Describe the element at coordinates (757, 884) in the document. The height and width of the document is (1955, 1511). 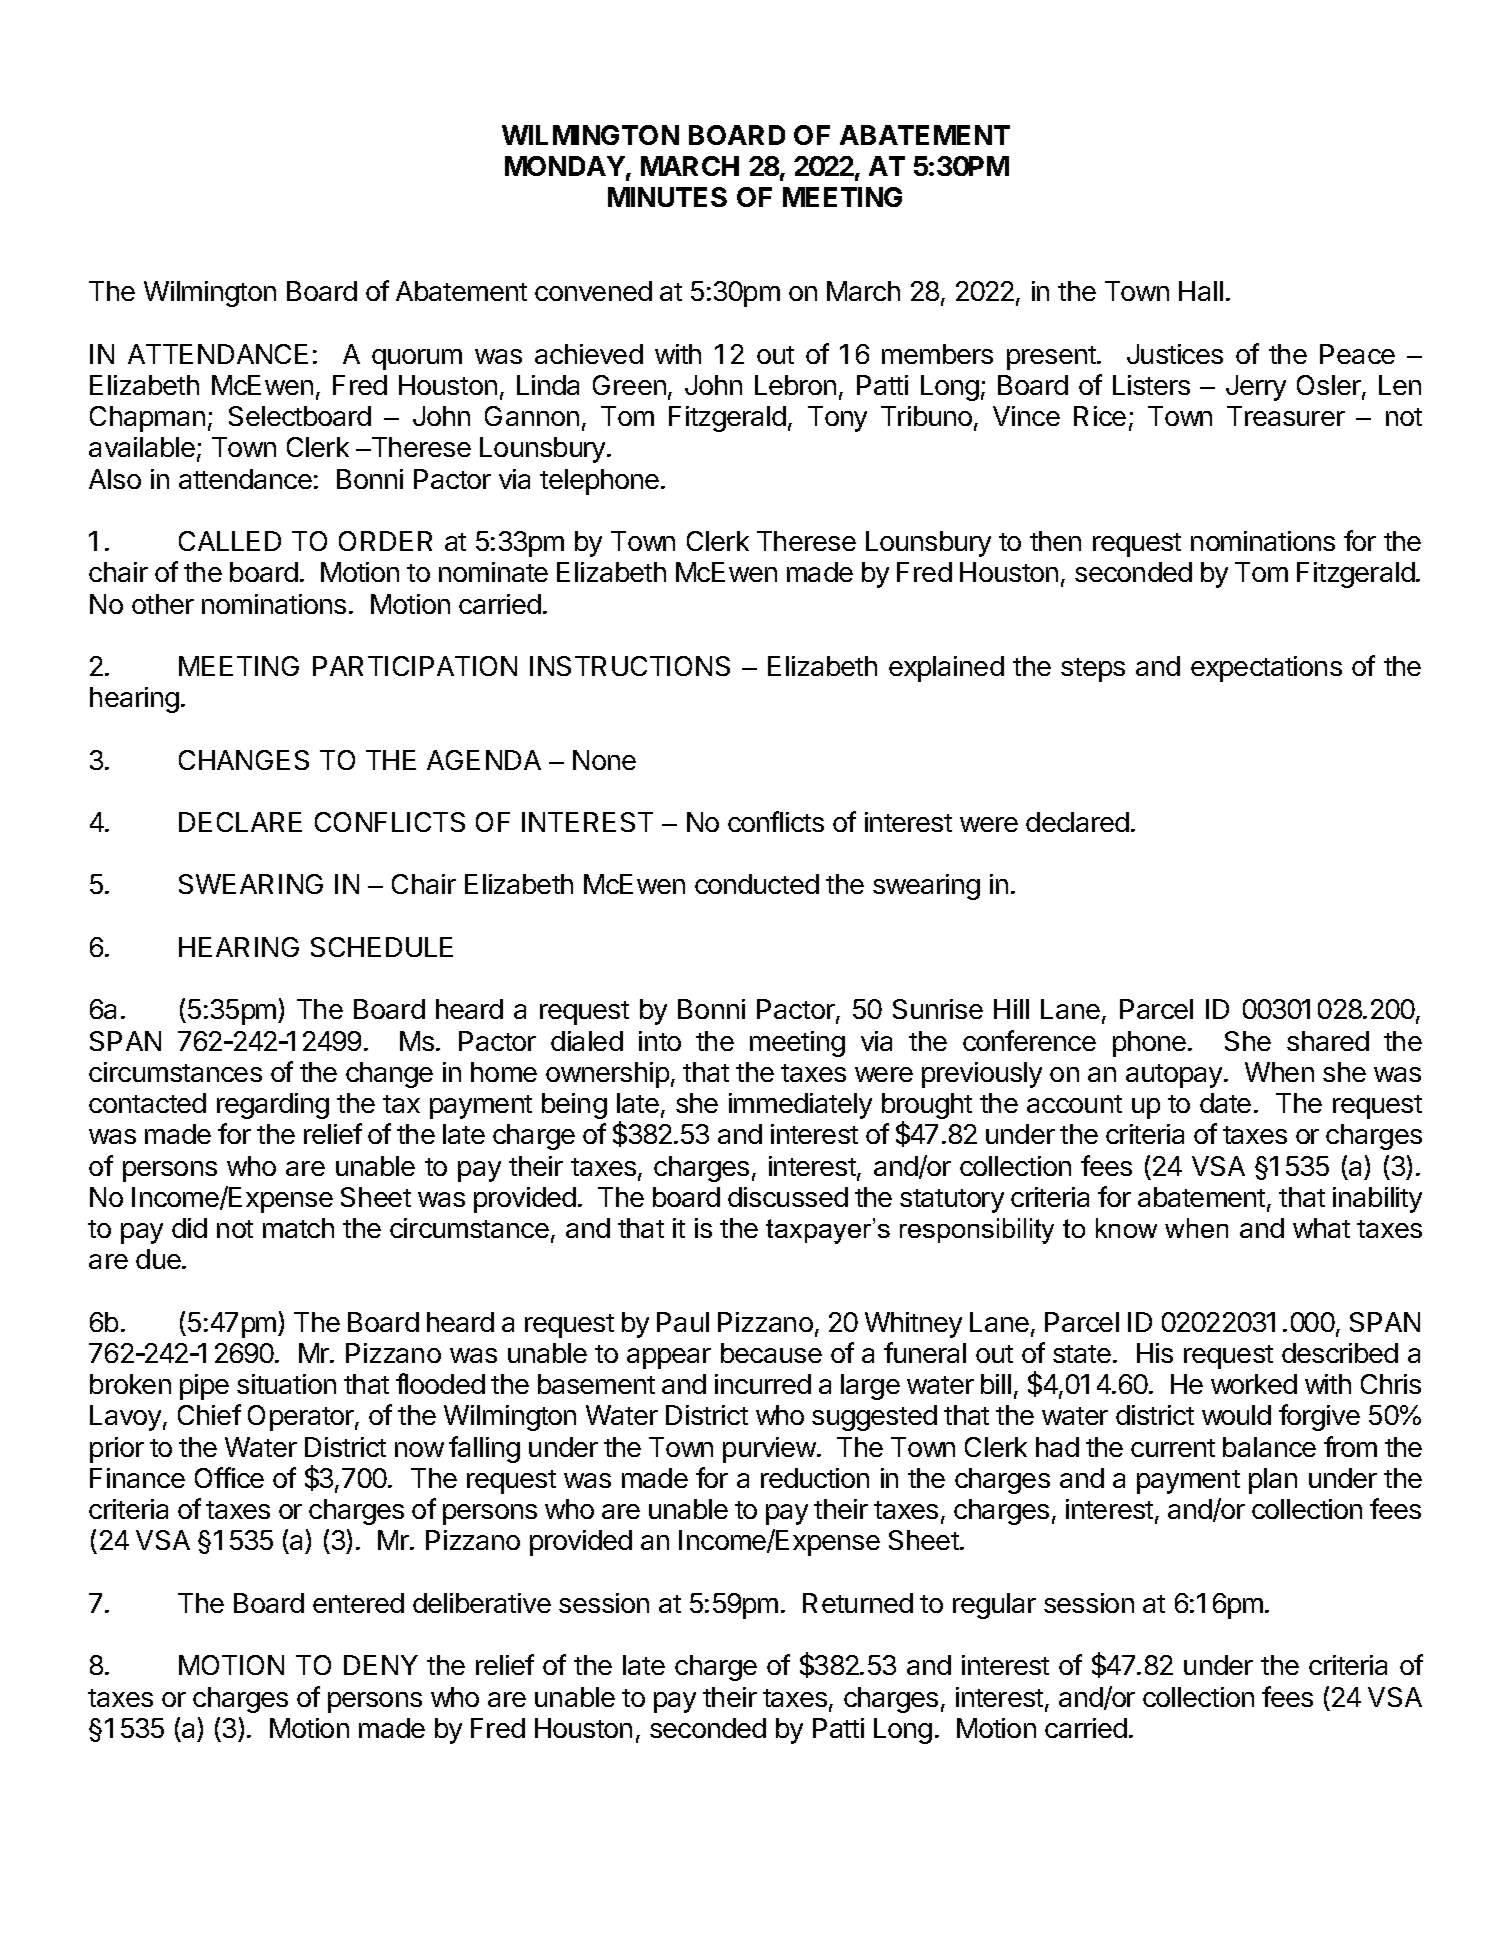
I see `conducted` at that location.
